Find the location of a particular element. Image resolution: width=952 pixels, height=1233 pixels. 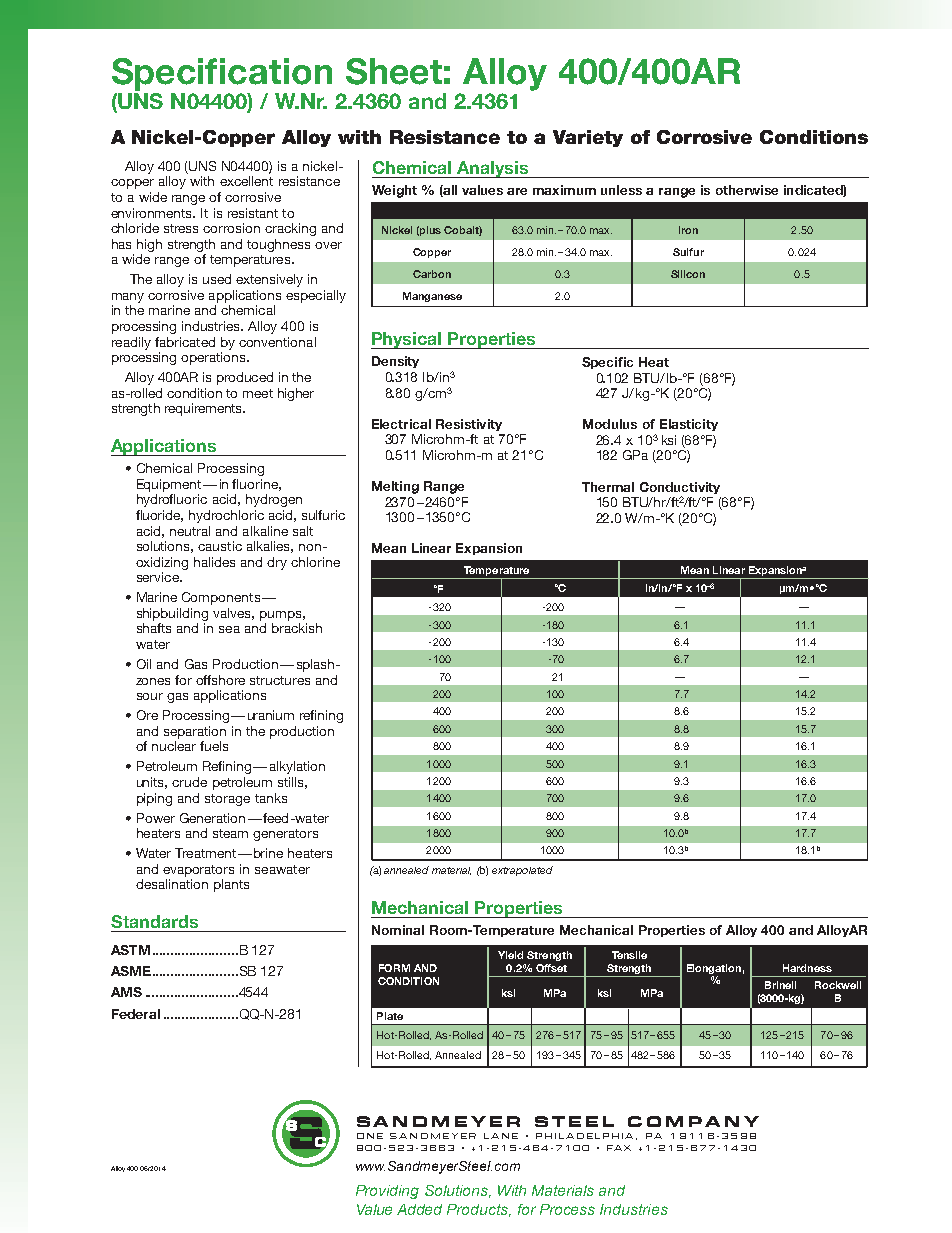

Providing is located at coordinates (387, 1192).
